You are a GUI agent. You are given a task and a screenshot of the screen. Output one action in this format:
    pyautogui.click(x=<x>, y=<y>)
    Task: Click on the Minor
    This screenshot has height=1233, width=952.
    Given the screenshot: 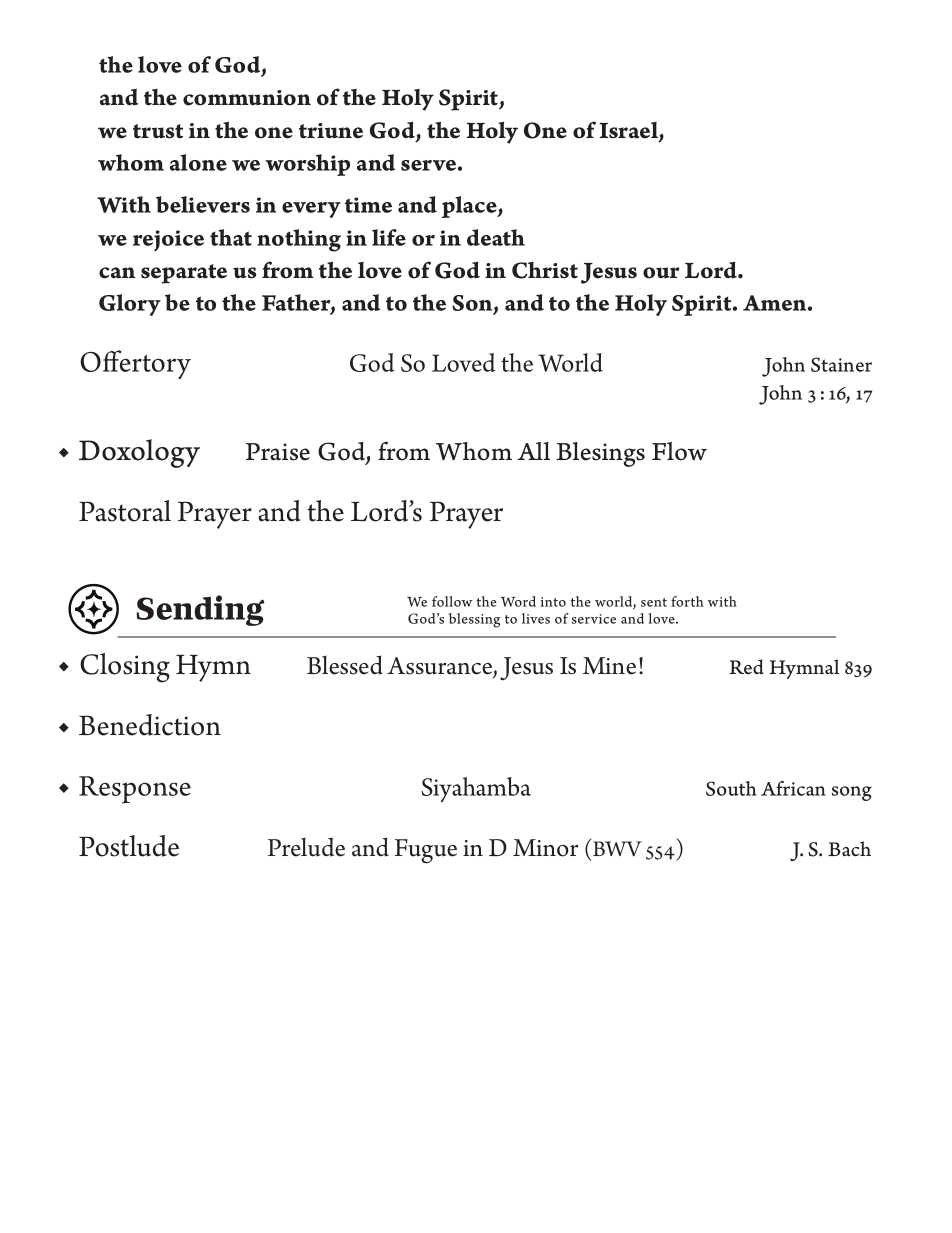 What is the action you would take?
    pyautogui.click(x=545, y=848)
